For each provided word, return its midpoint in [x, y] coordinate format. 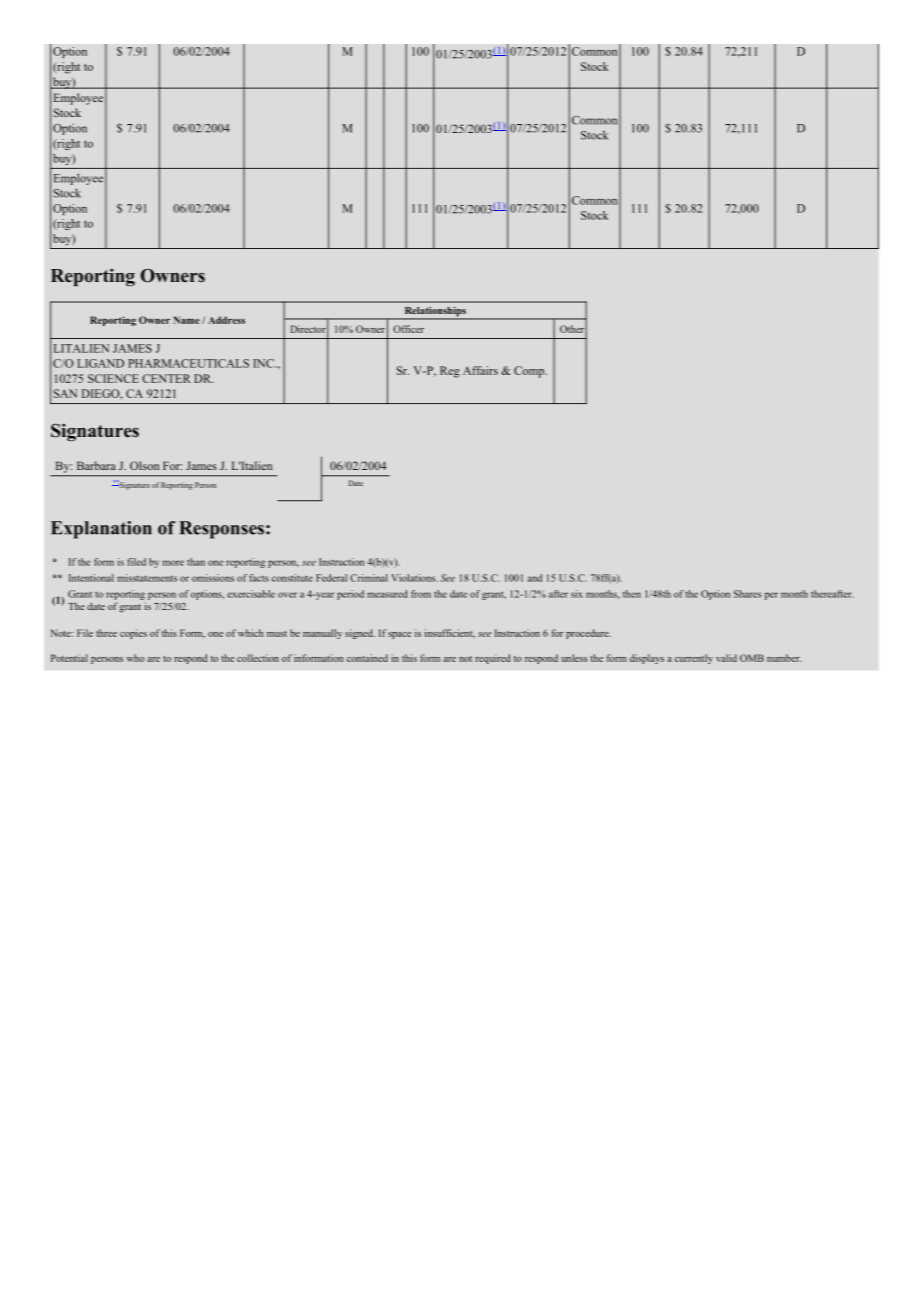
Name [186, 320]
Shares [747, 594]
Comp [530, 372]
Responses [221, 530]
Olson [144, 465]
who [135, 658]
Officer [408, 329]
